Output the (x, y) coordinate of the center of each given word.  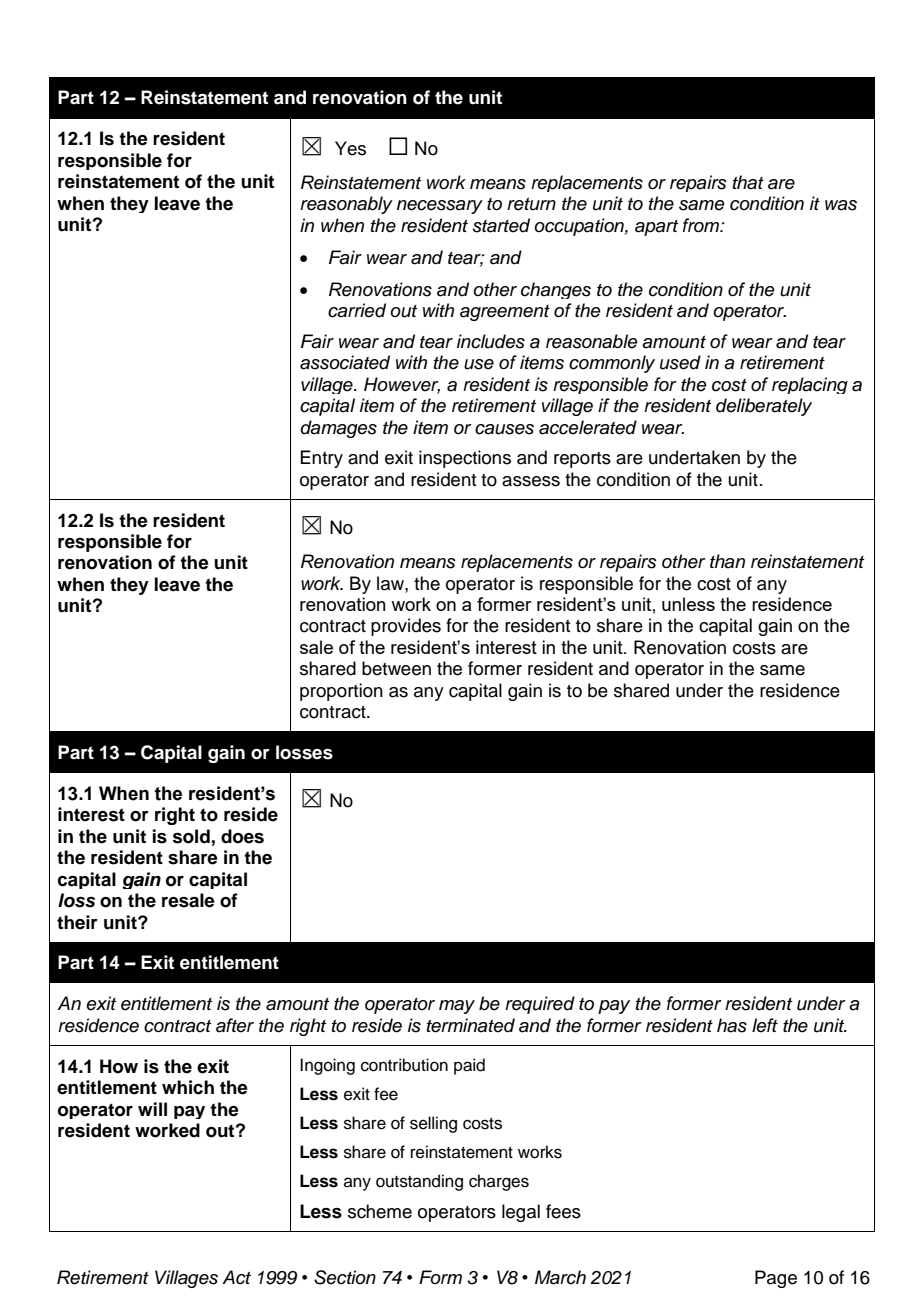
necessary (440, 207)
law (391, 583)
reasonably (346, 205)
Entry (321, 459)
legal (521, 1213)
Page (776, 1279)
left (765, 1025)
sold (191, 836)
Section (345, 1277)
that (748, 182)
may (457, 1007)
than (727, 561)
